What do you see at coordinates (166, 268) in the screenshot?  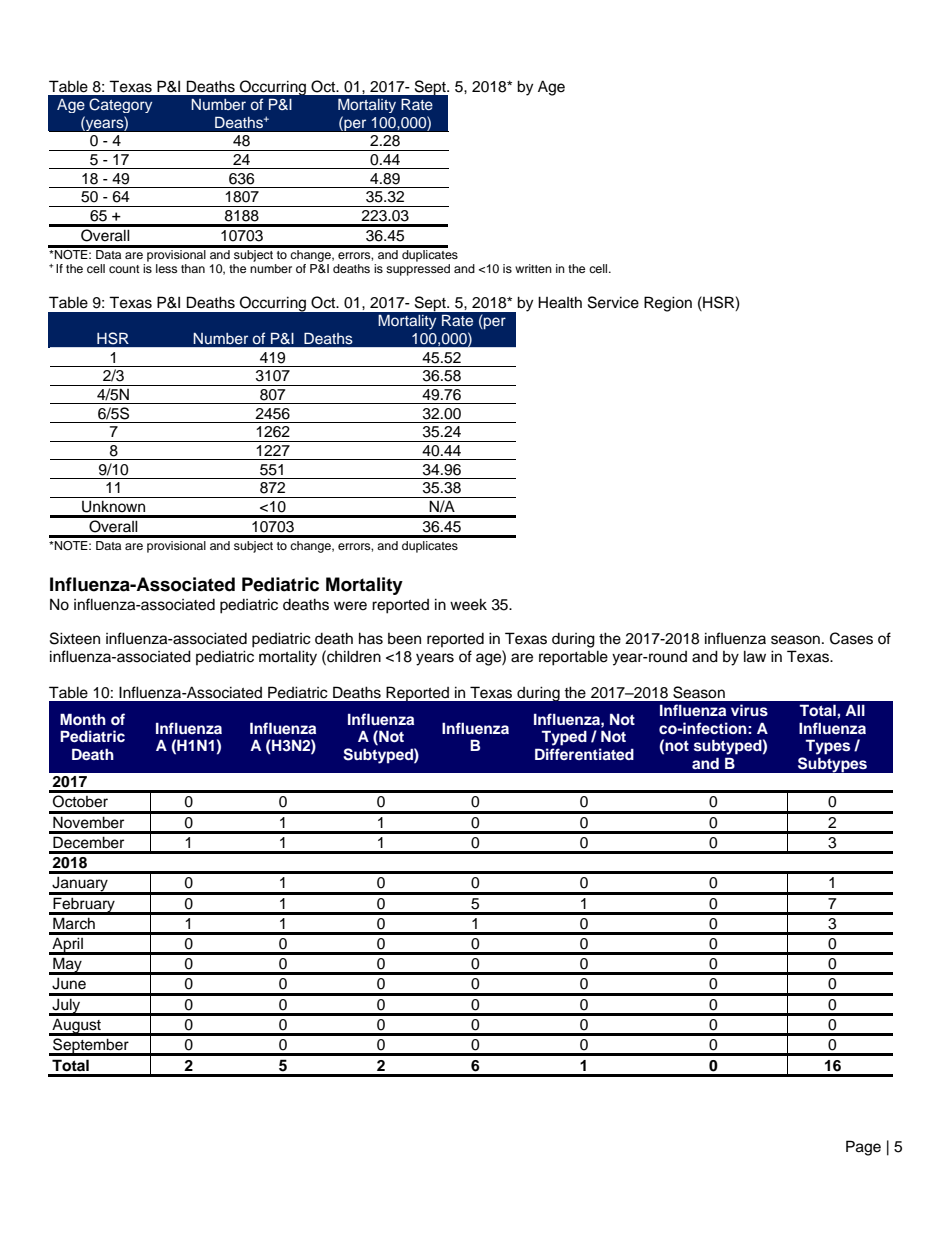 I see `less` at bounding box center [166, 268].
